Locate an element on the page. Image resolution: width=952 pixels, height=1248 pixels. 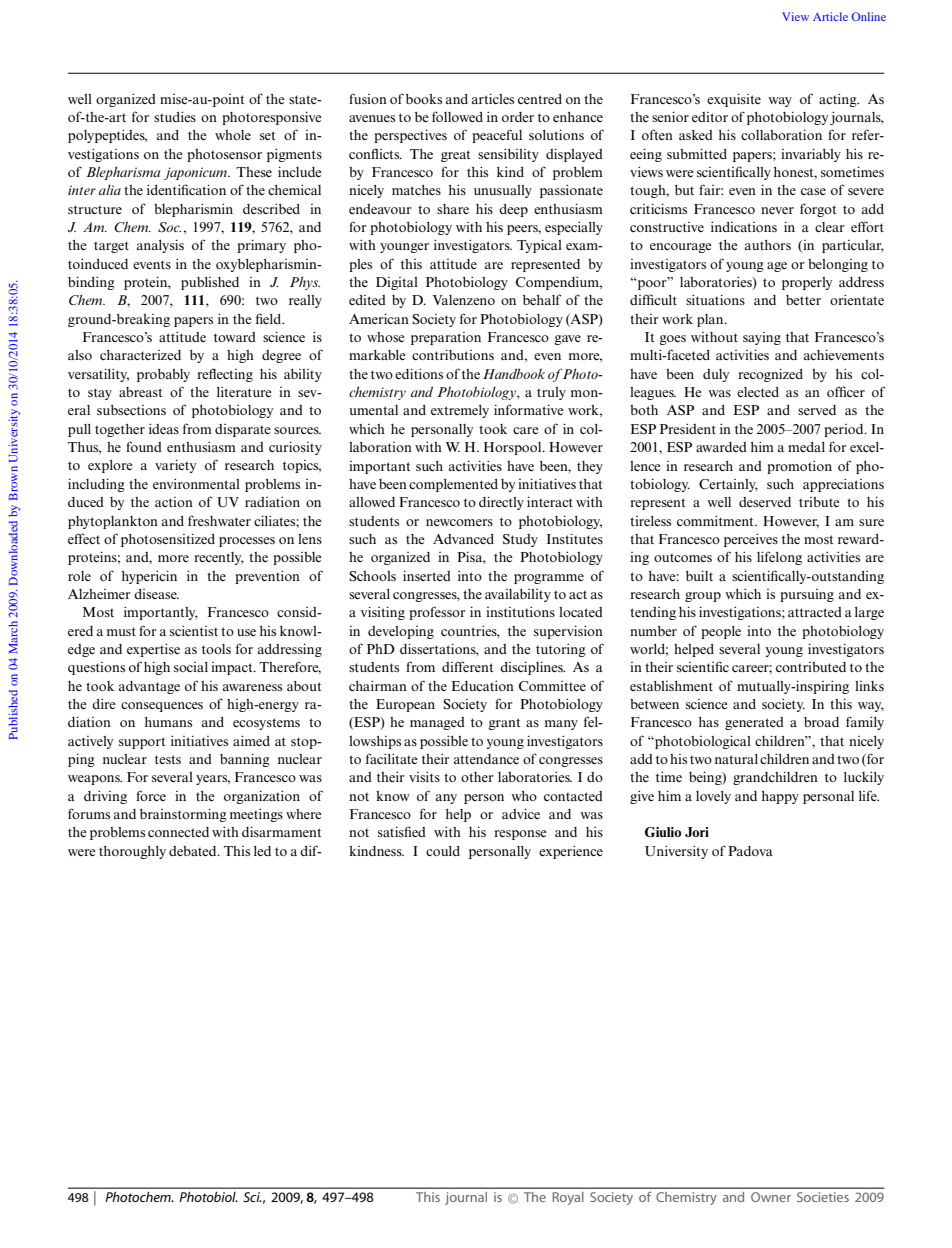
force is located at coordinates (151, 795).
